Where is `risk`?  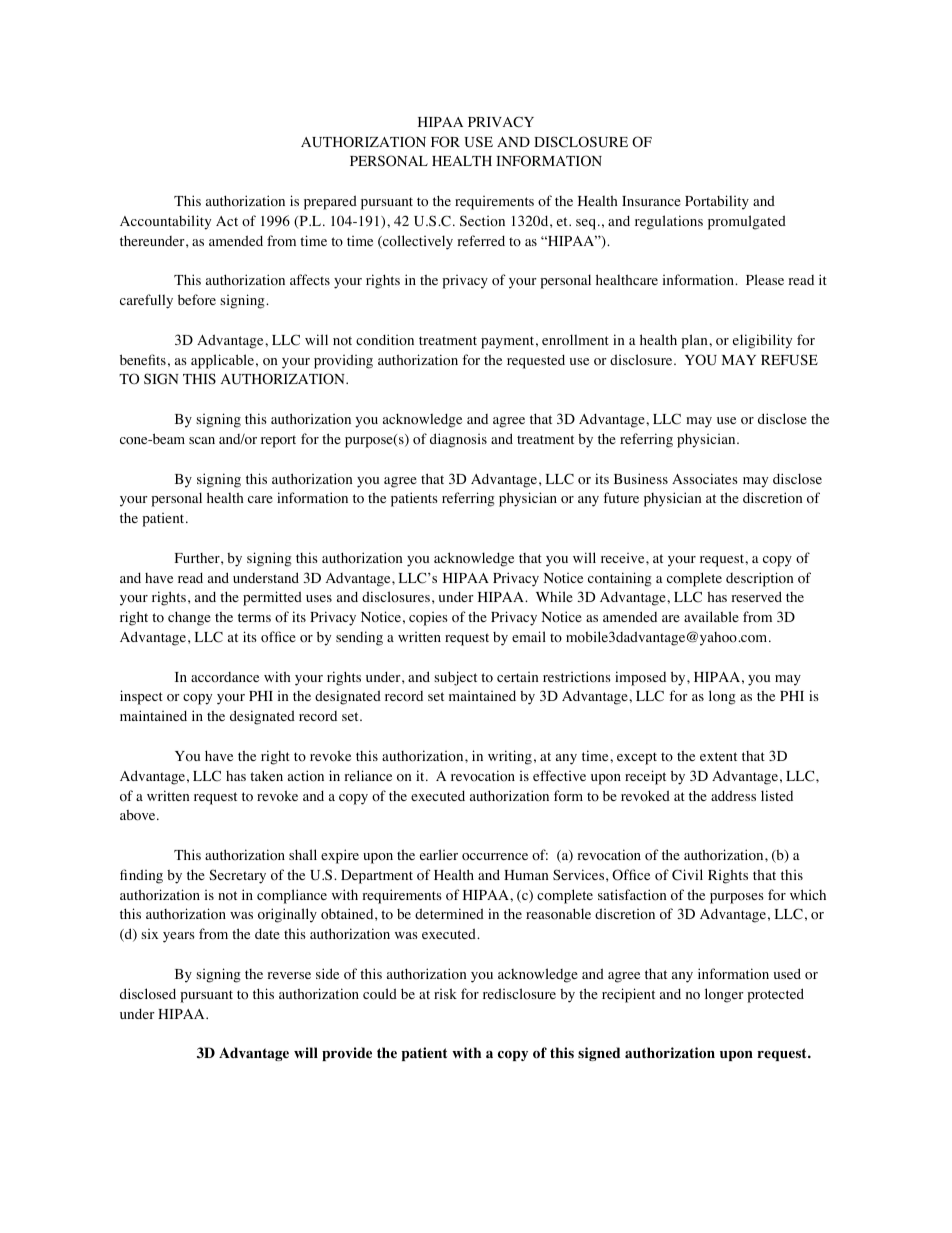 risk is located at coordinates (445, 993).
